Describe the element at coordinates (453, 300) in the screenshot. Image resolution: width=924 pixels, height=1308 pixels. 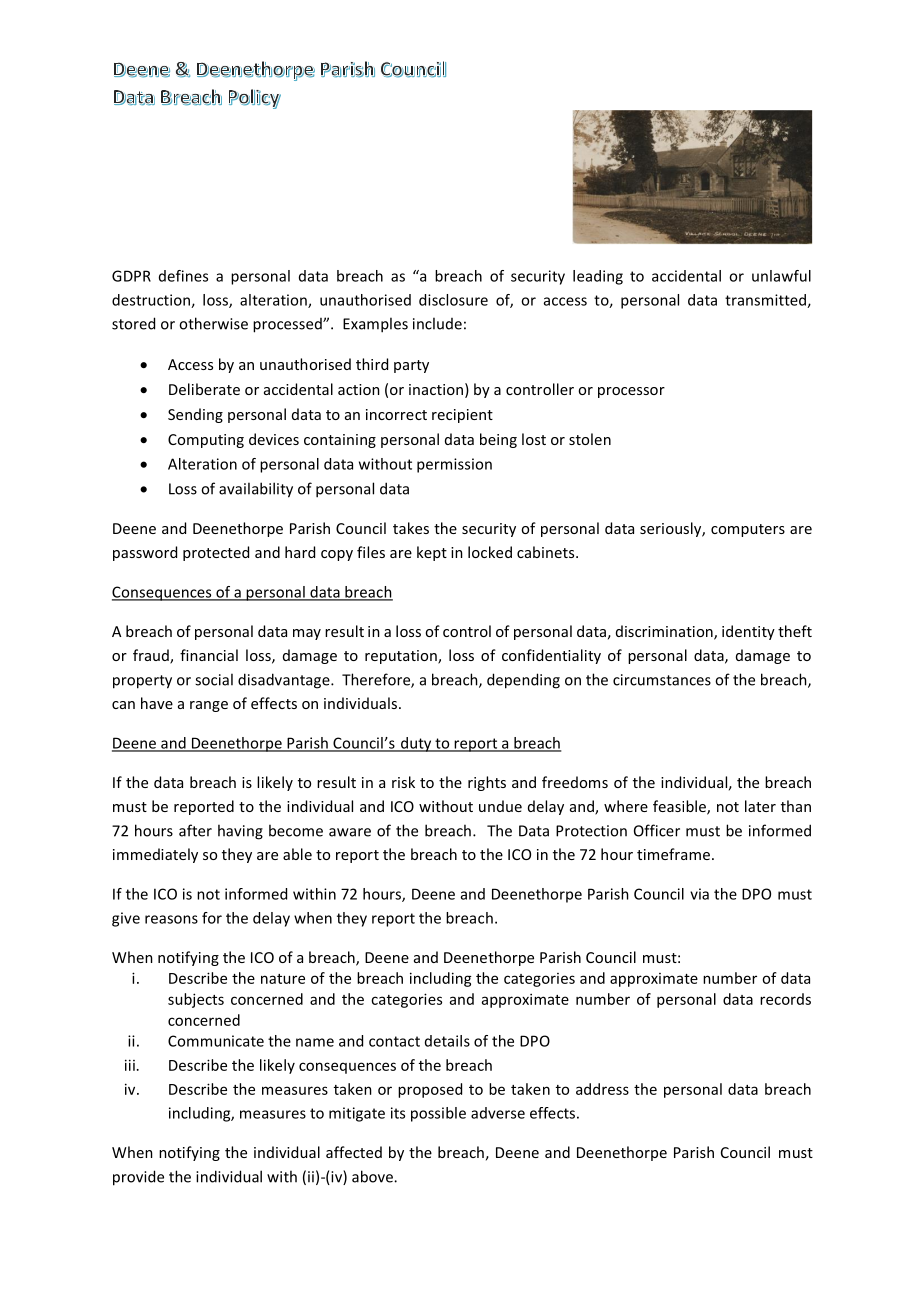
I see `disclosure` at that location.
